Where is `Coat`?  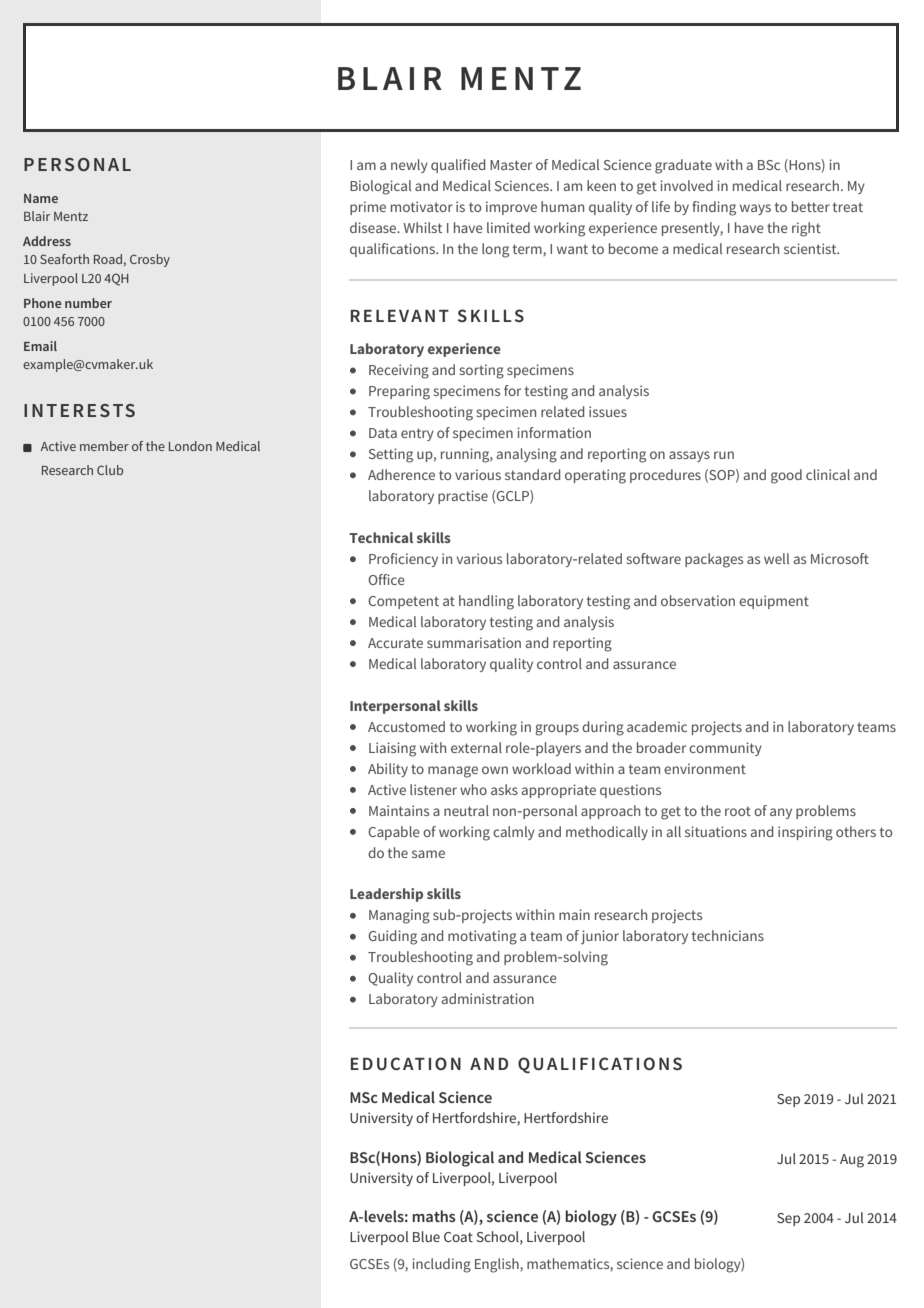
Coat is located at coordinates (458, 1237).
